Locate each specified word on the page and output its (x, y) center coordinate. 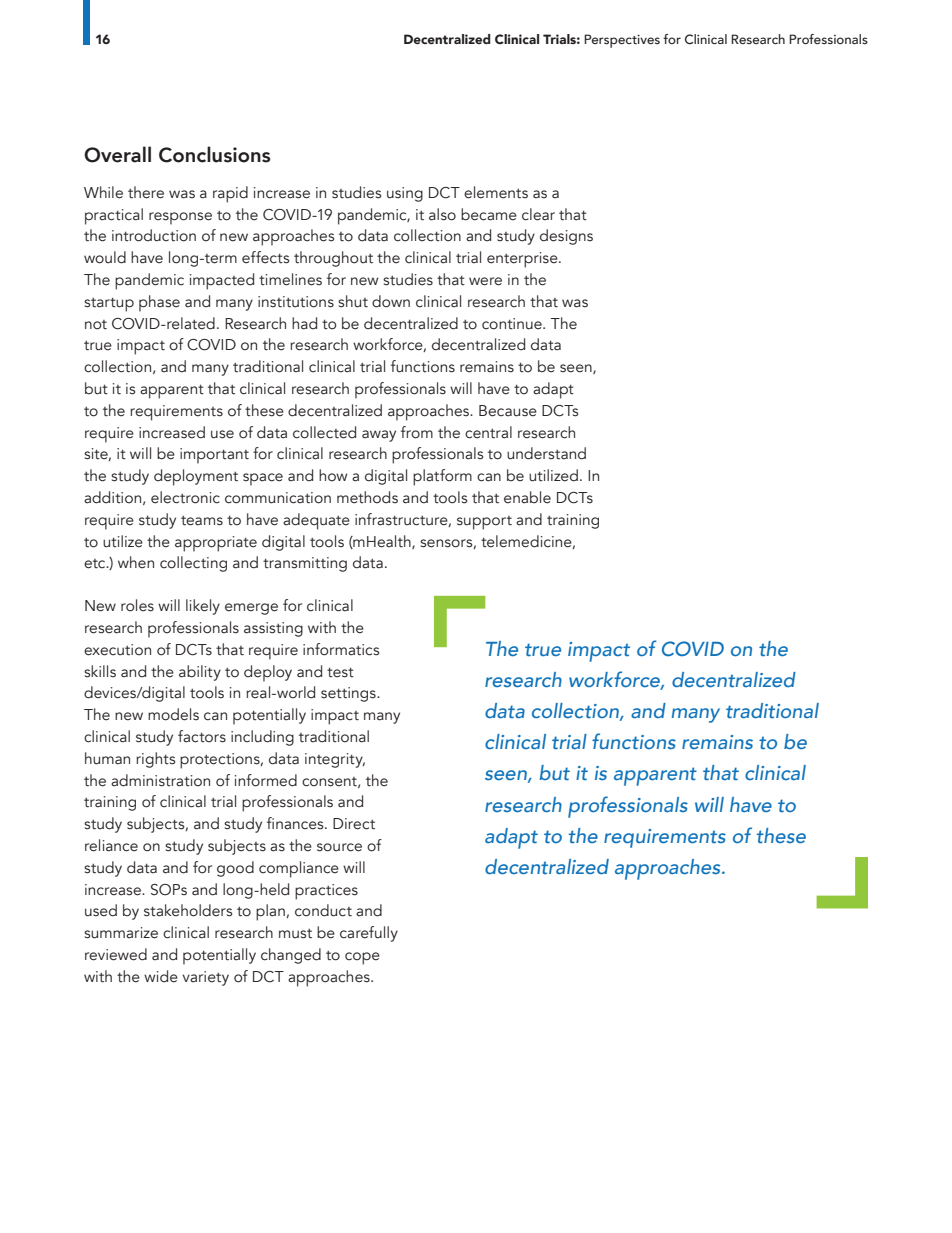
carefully (369, 934)
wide (161, 976)
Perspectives (622, 41)
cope (362, 958)
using (405, 194)
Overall (117, 154)
